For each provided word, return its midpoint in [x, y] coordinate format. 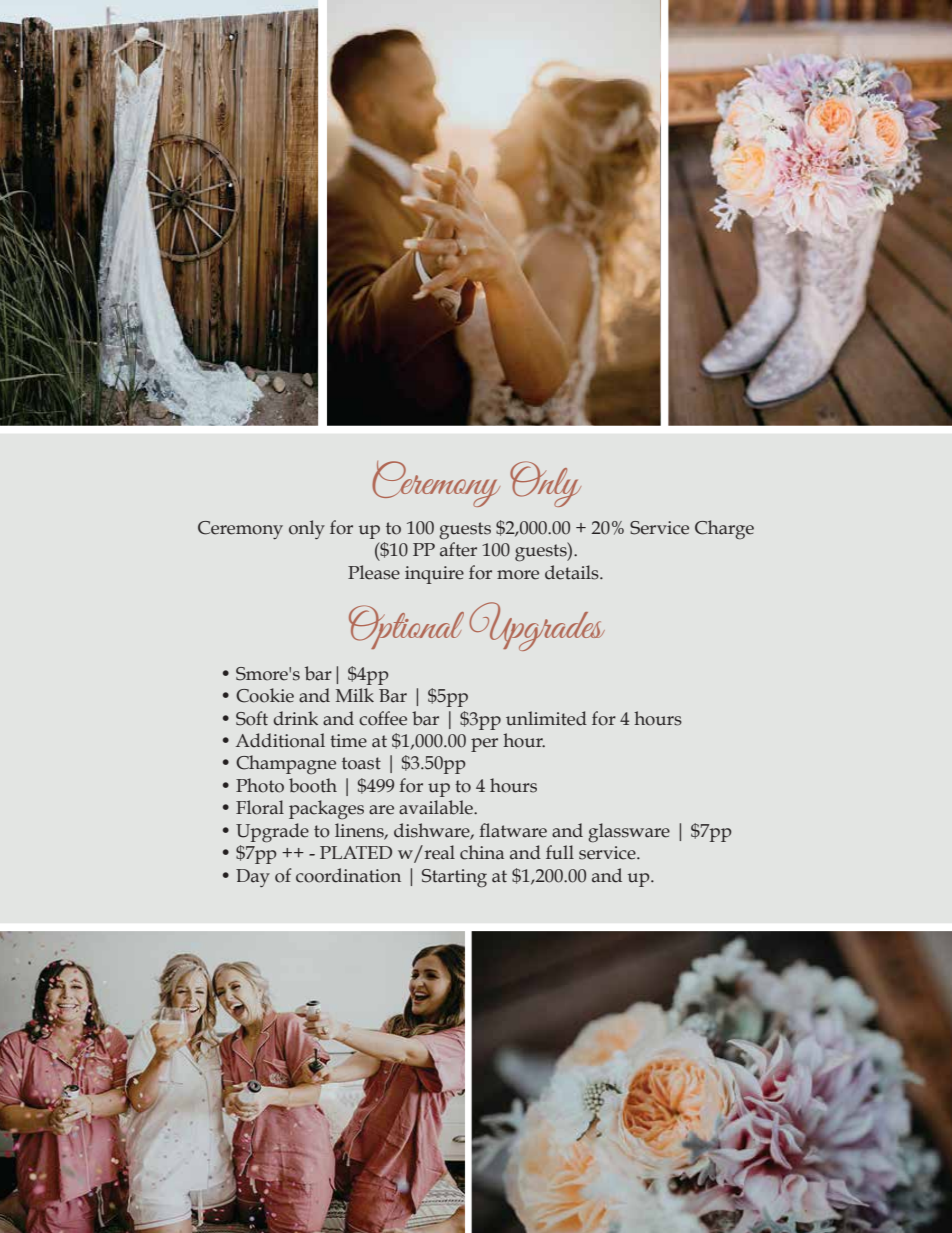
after [458, 549]
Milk [355, 695]
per [484, 745]
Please [374, 572]
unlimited [546, 718]
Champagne [286, 764]
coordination [348, 875]
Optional [406, 627]
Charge [724, 530]
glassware [629, 833]
